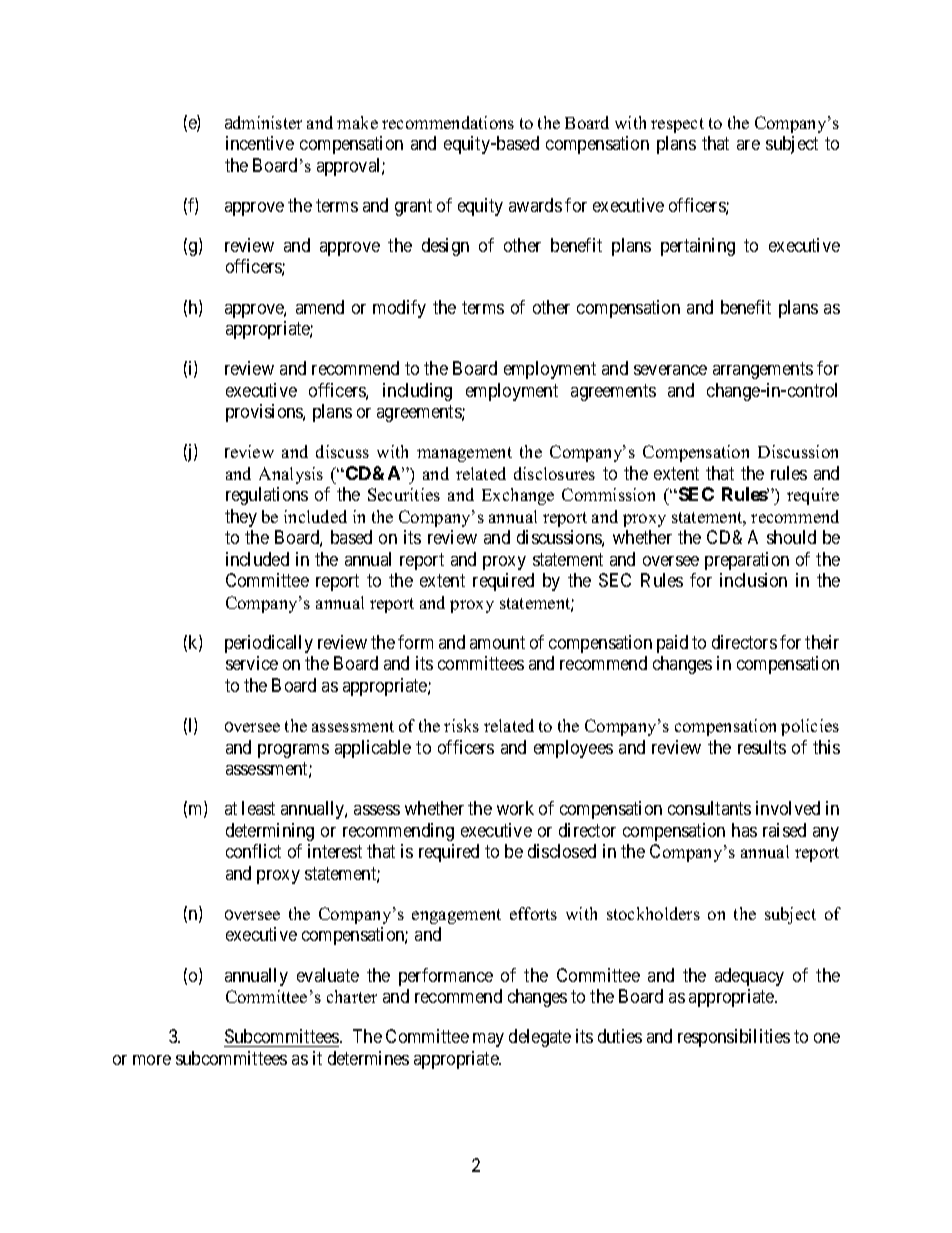 The height and width of the screenshot is (1233, 952). I want to click on results, so click(762, 747).
